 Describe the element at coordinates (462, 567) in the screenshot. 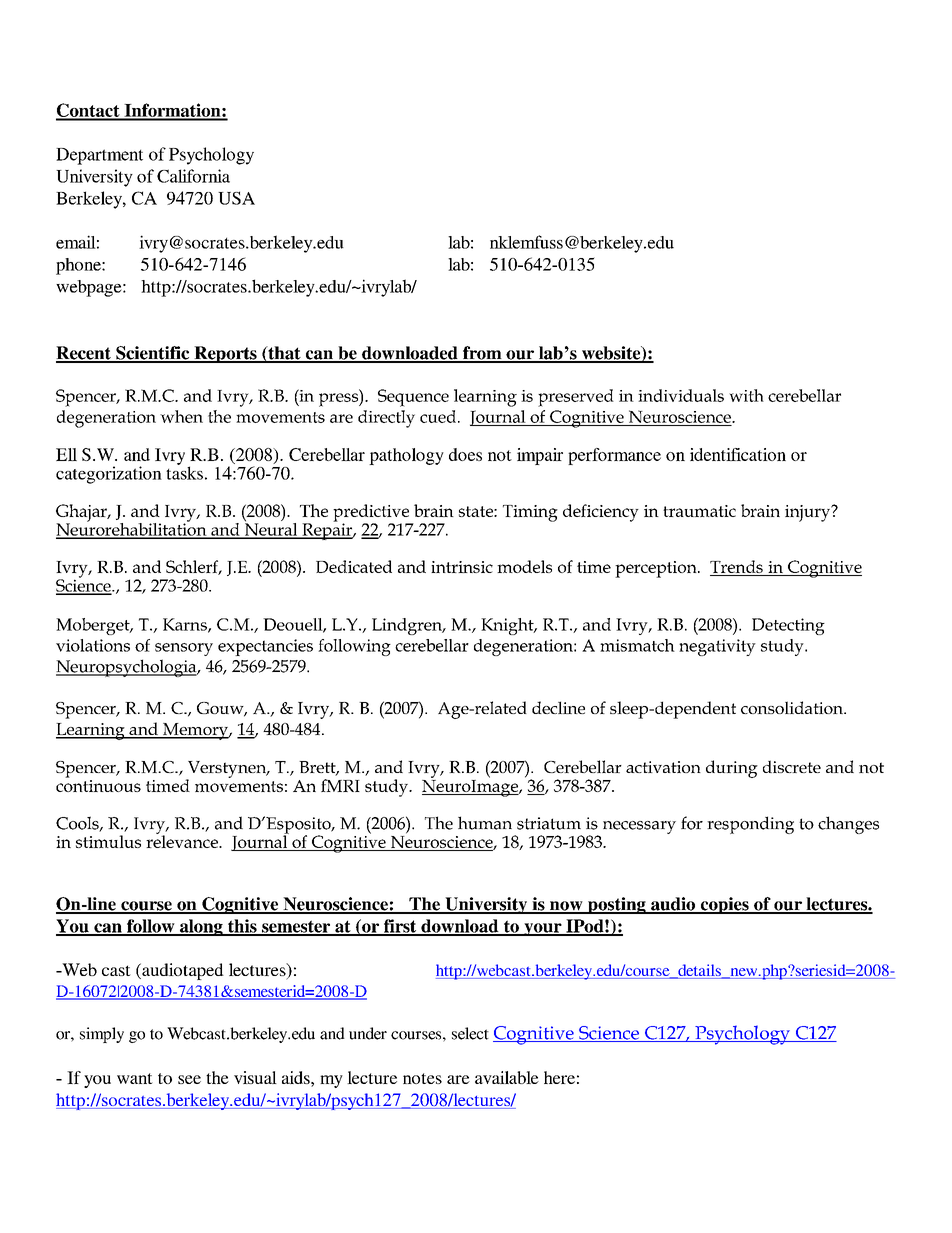

I see `intrinsic` at that location.
